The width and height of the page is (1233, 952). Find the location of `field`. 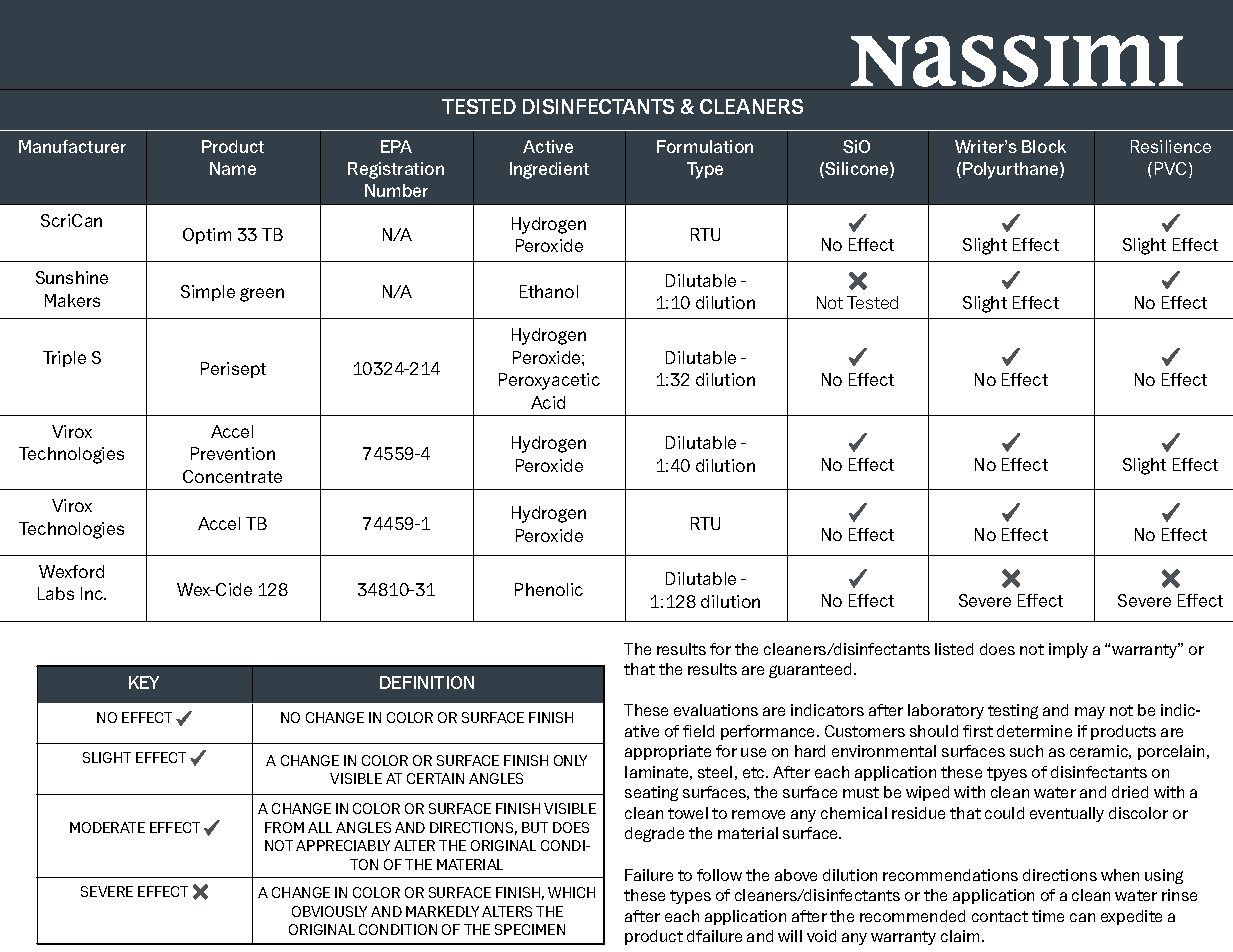

field is located at coordinates (698, 731).
